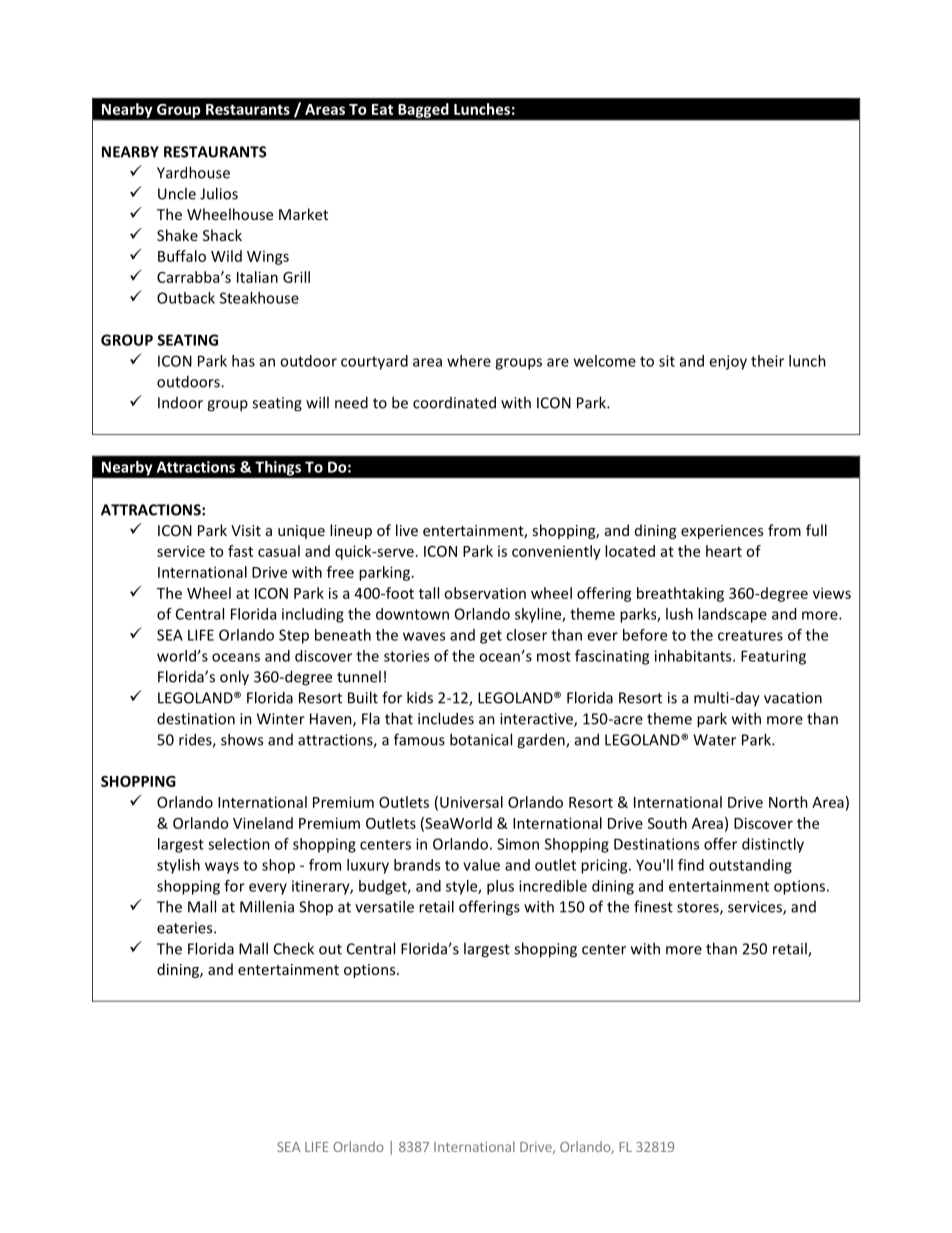 Image resolution: width=952 pixels, height=1233 pixels. Describe the element at coordinates (242, 739) in the page. I see `shows` at that location.
